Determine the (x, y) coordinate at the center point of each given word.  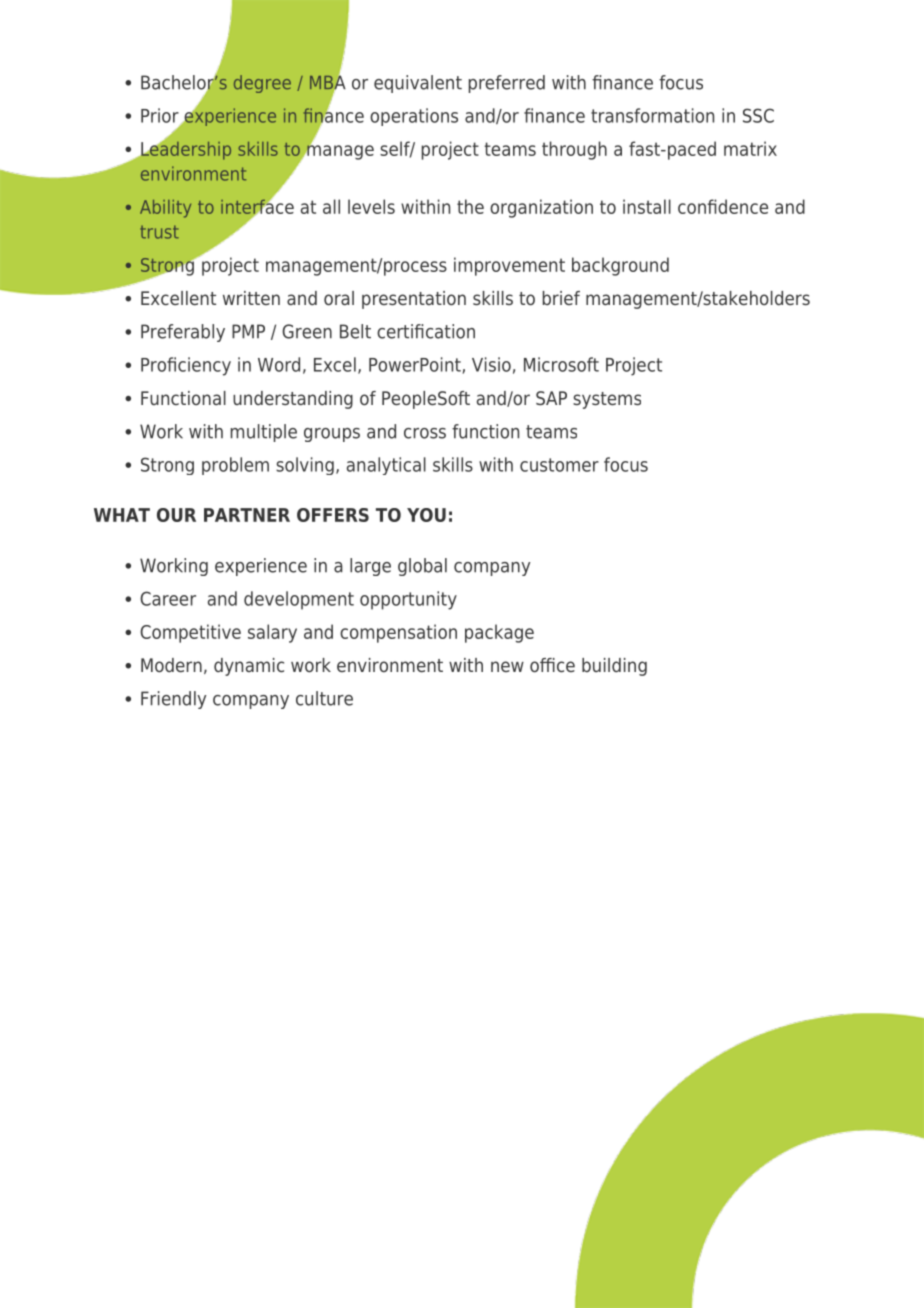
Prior (160, 115)
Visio (491, 364)
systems (607, 400)
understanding (293, 400)
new (507, 666)
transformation (652, 115)
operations (414, 117)
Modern (171, 665)
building (614, 667)
